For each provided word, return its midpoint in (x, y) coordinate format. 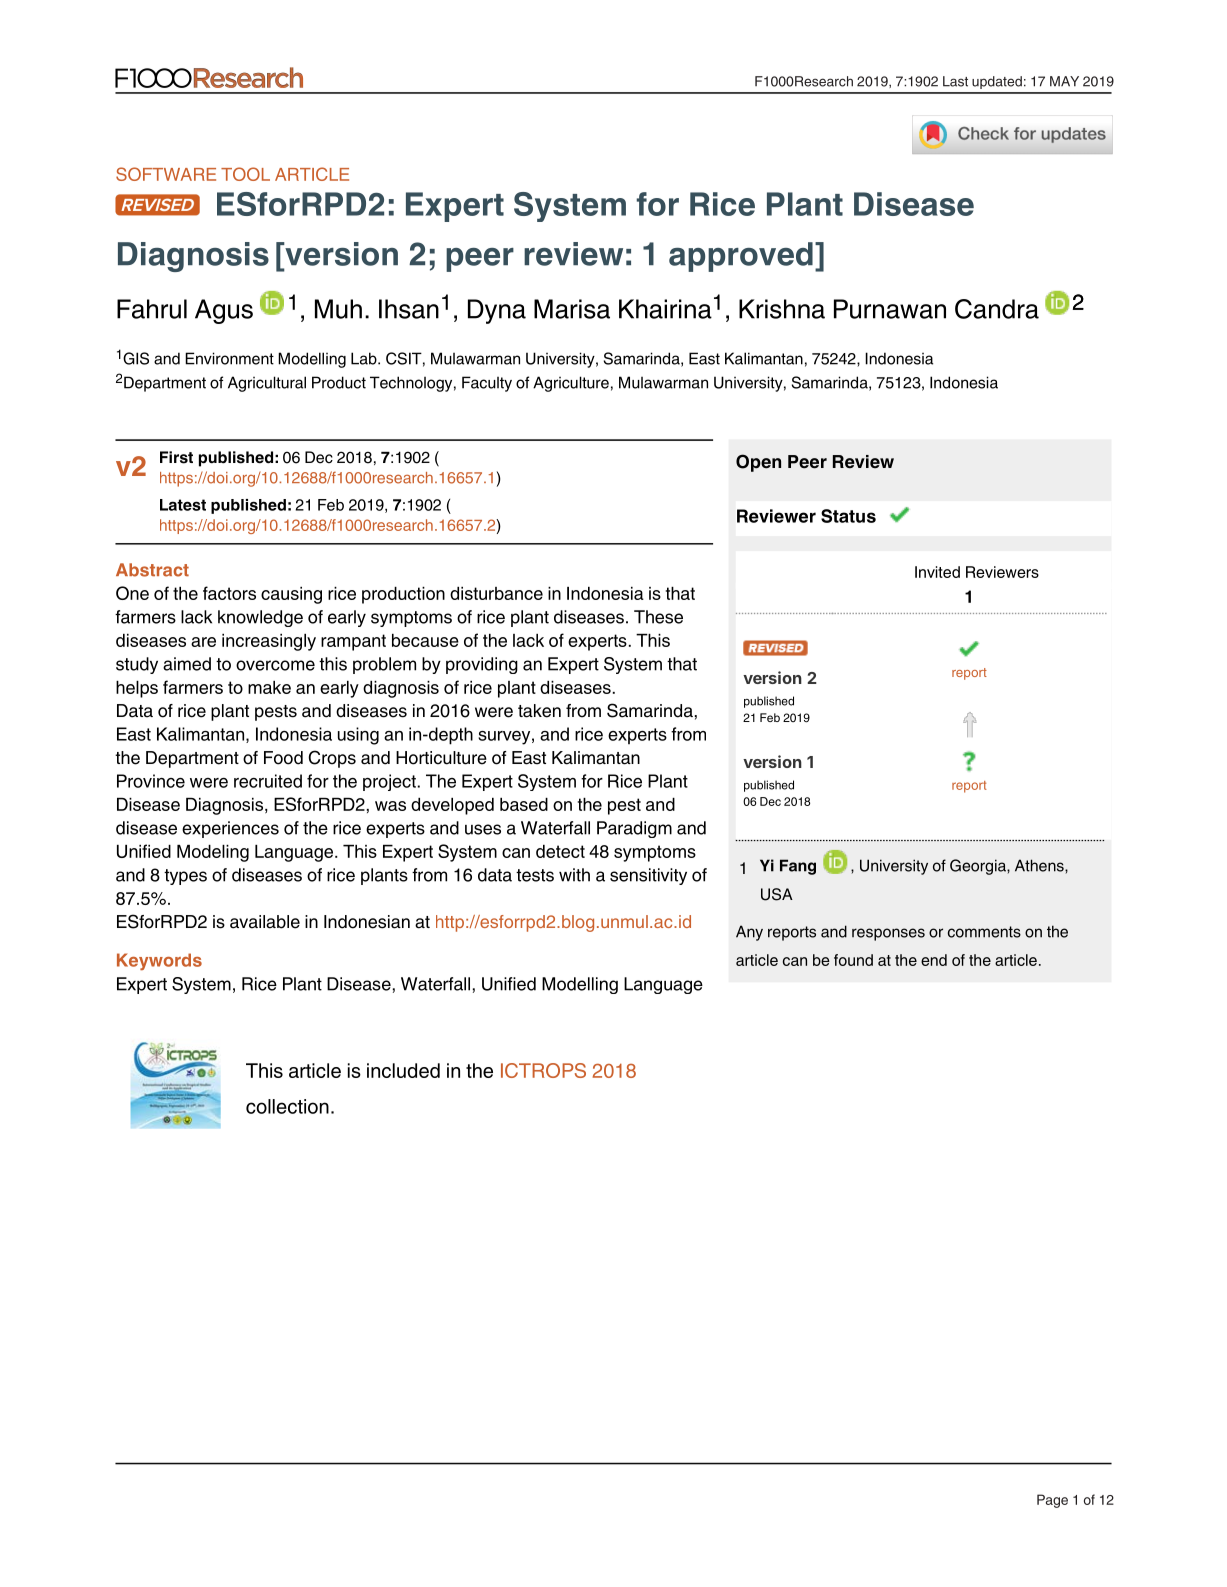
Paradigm (634, 829)
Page (1052, 1501)
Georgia (979, 867)
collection (287, 1106)
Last (955, 81)
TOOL (245, 174)
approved (741, 257)
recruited (268, 781)
